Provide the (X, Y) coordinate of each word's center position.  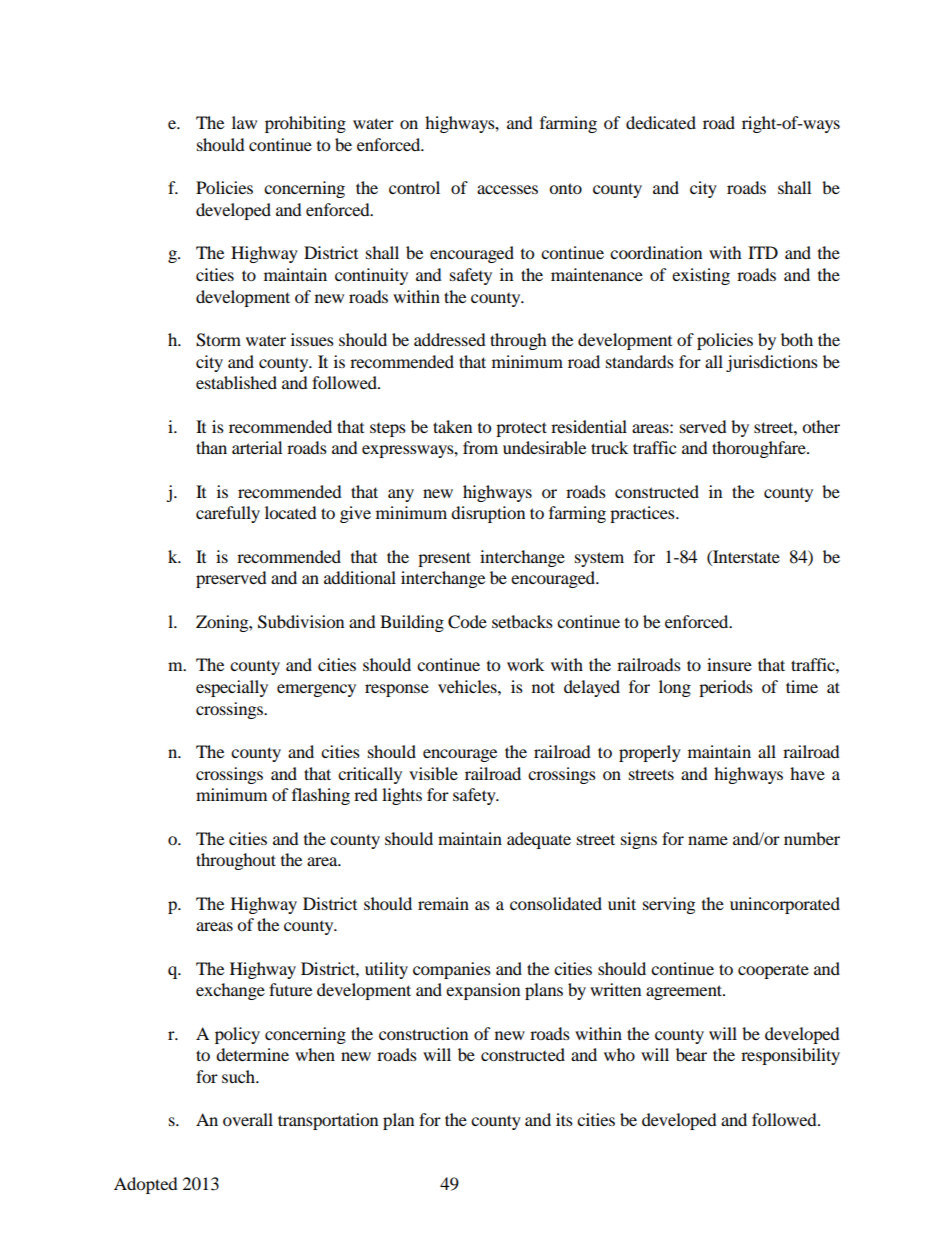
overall (248, 1119)
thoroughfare (760, 449)
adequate (539, 840)
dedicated (661, 122)
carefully (228, 514)
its (564, 1119)
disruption (488, 514)
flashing (321, 796)
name (708, 840)
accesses (507, 189)
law (244, 122)
